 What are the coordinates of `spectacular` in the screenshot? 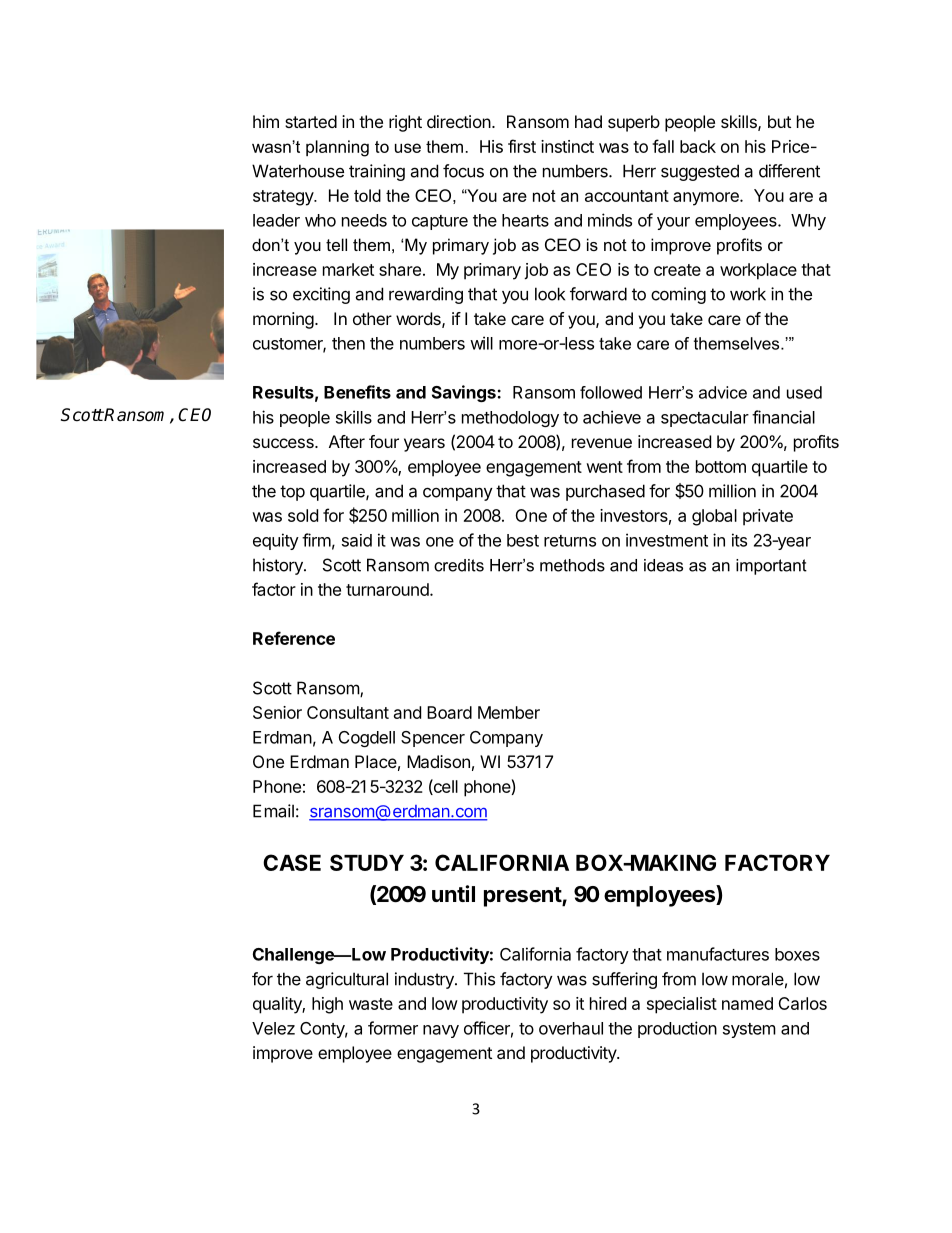 It's located at (705, 419).
